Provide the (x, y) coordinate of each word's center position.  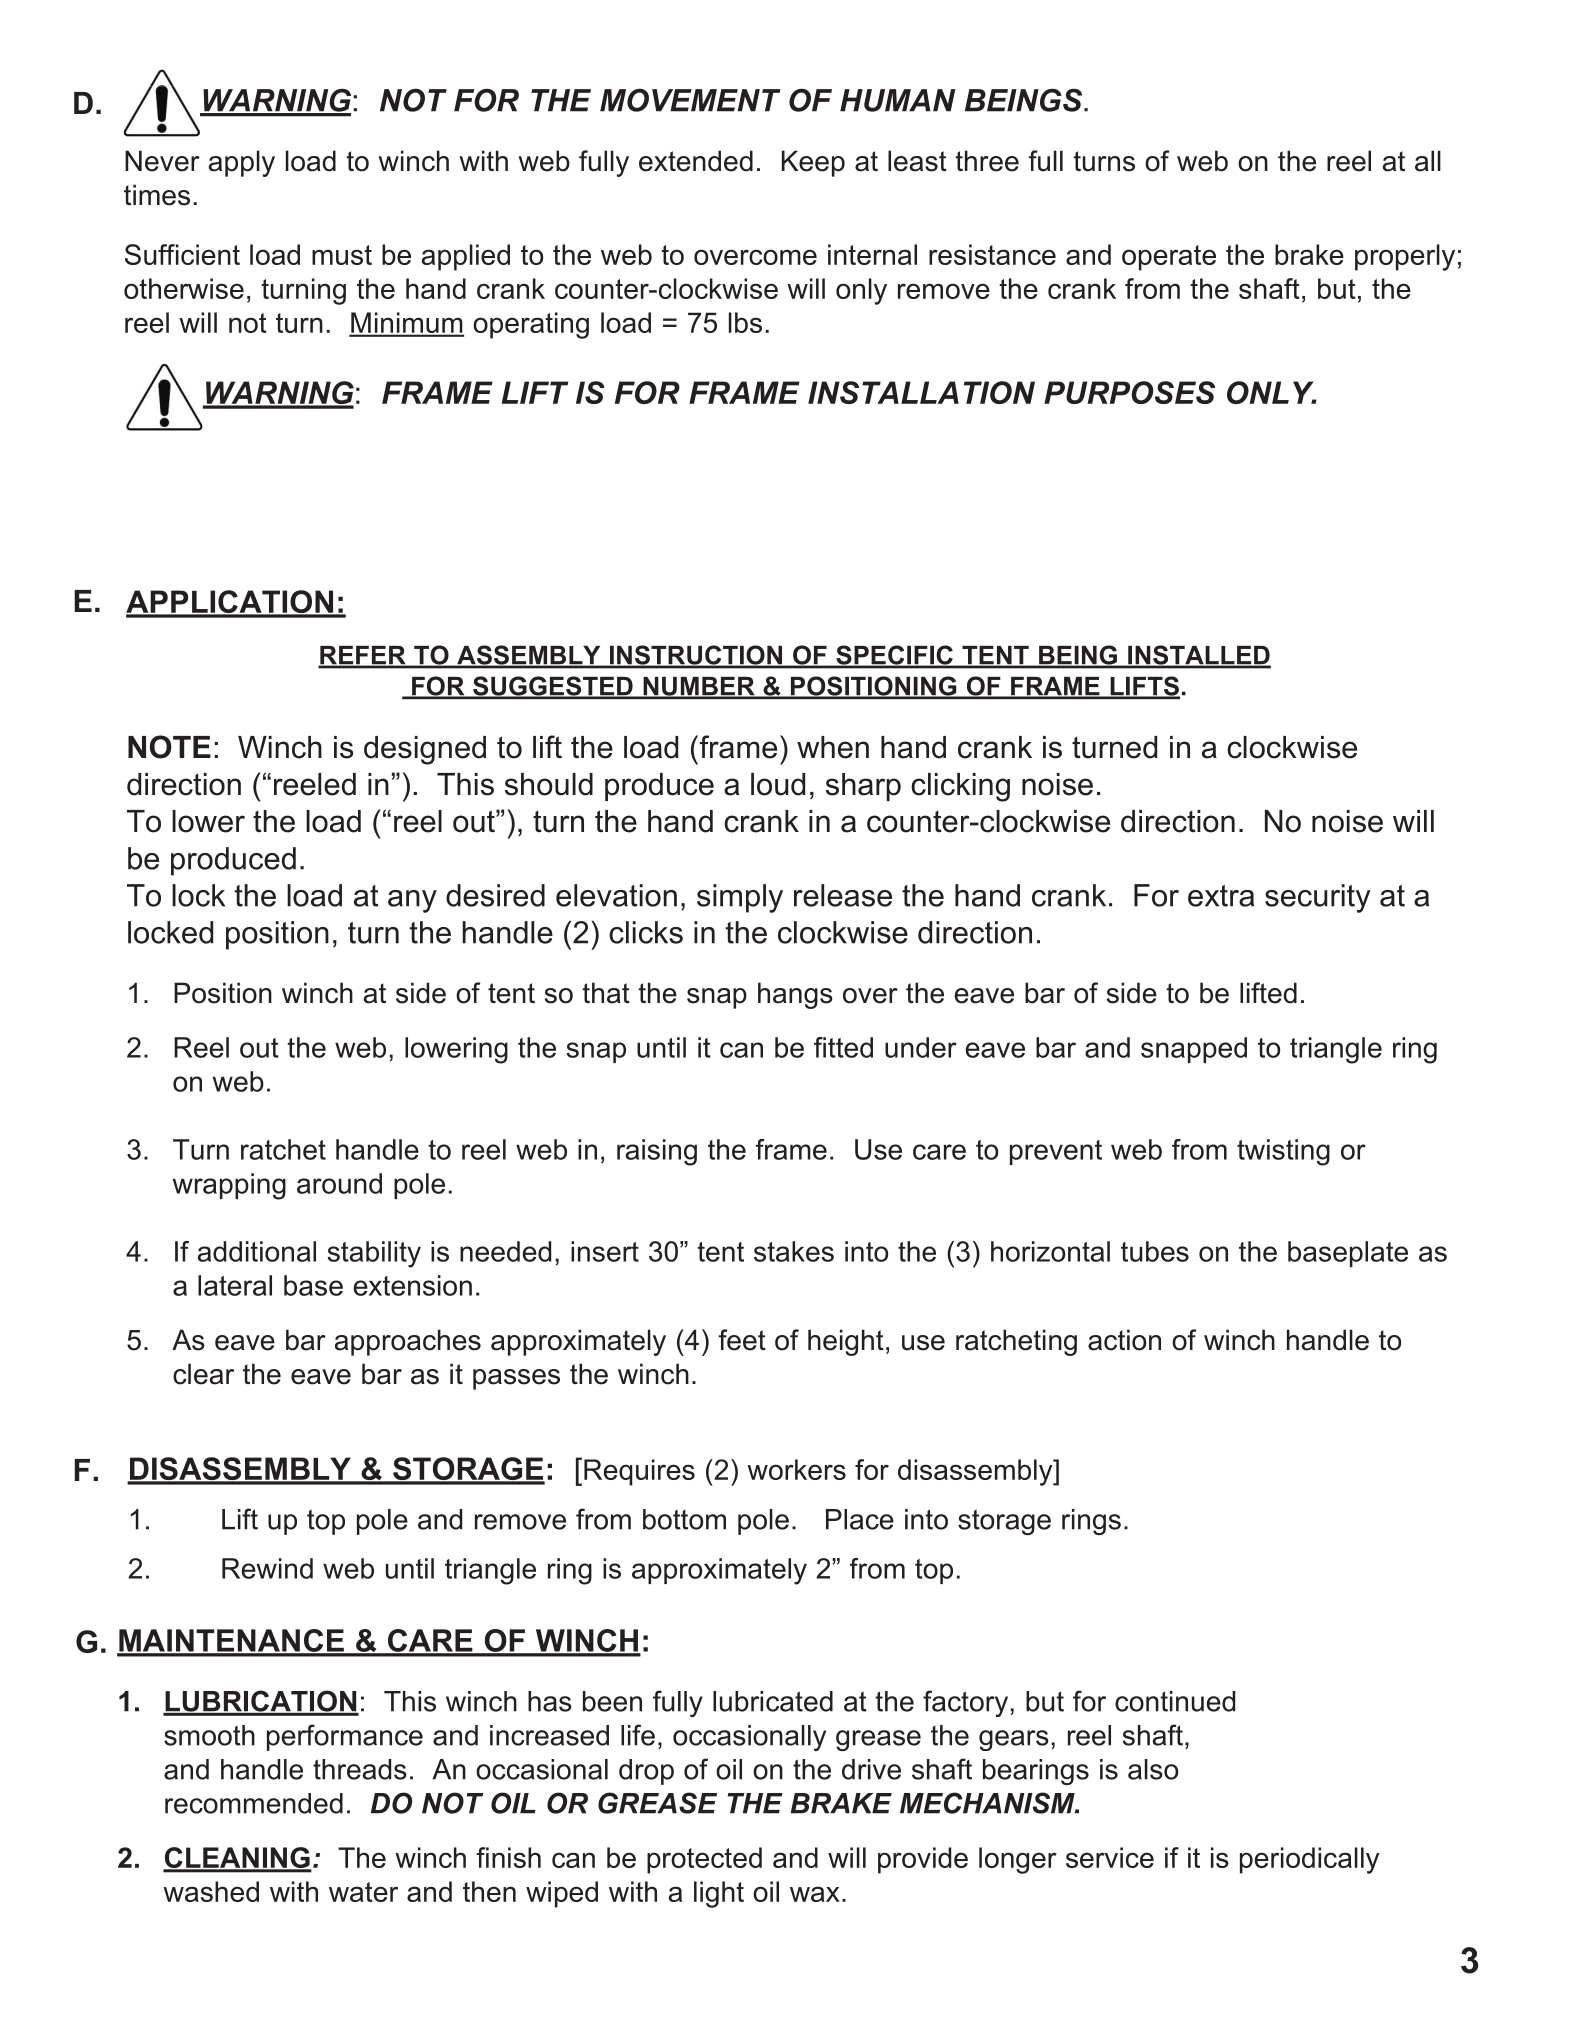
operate (1169, 258)
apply (242, 163)
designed (425, 750)
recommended (254, 1803)
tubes (1155, 1251)
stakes (794, 1251)
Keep (813, 163)
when (833, 747)
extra (1221, 896)
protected (704, 1860)
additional (257, 1251)
